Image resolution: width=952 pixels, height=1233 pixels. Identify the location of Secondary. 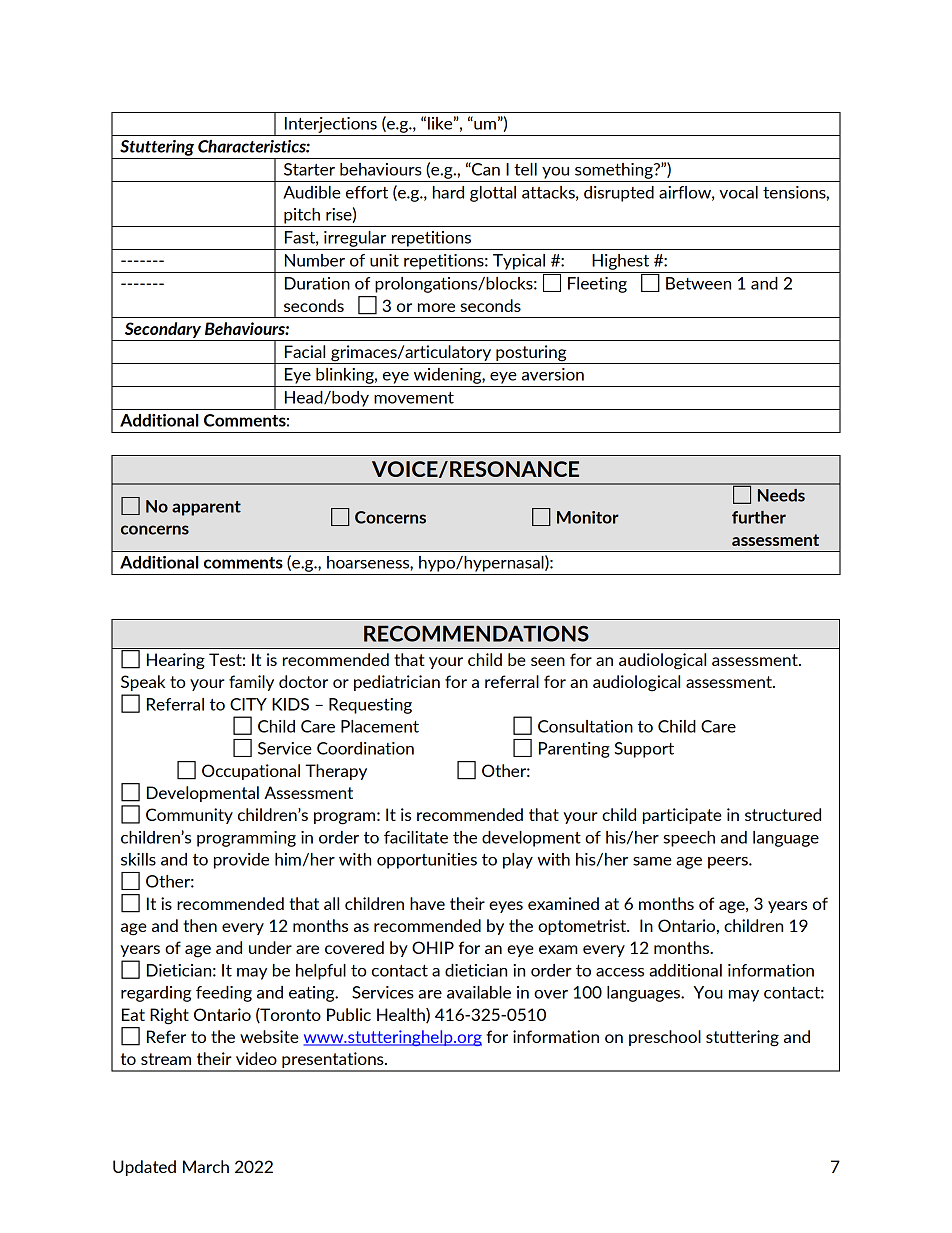
(163, 330).
